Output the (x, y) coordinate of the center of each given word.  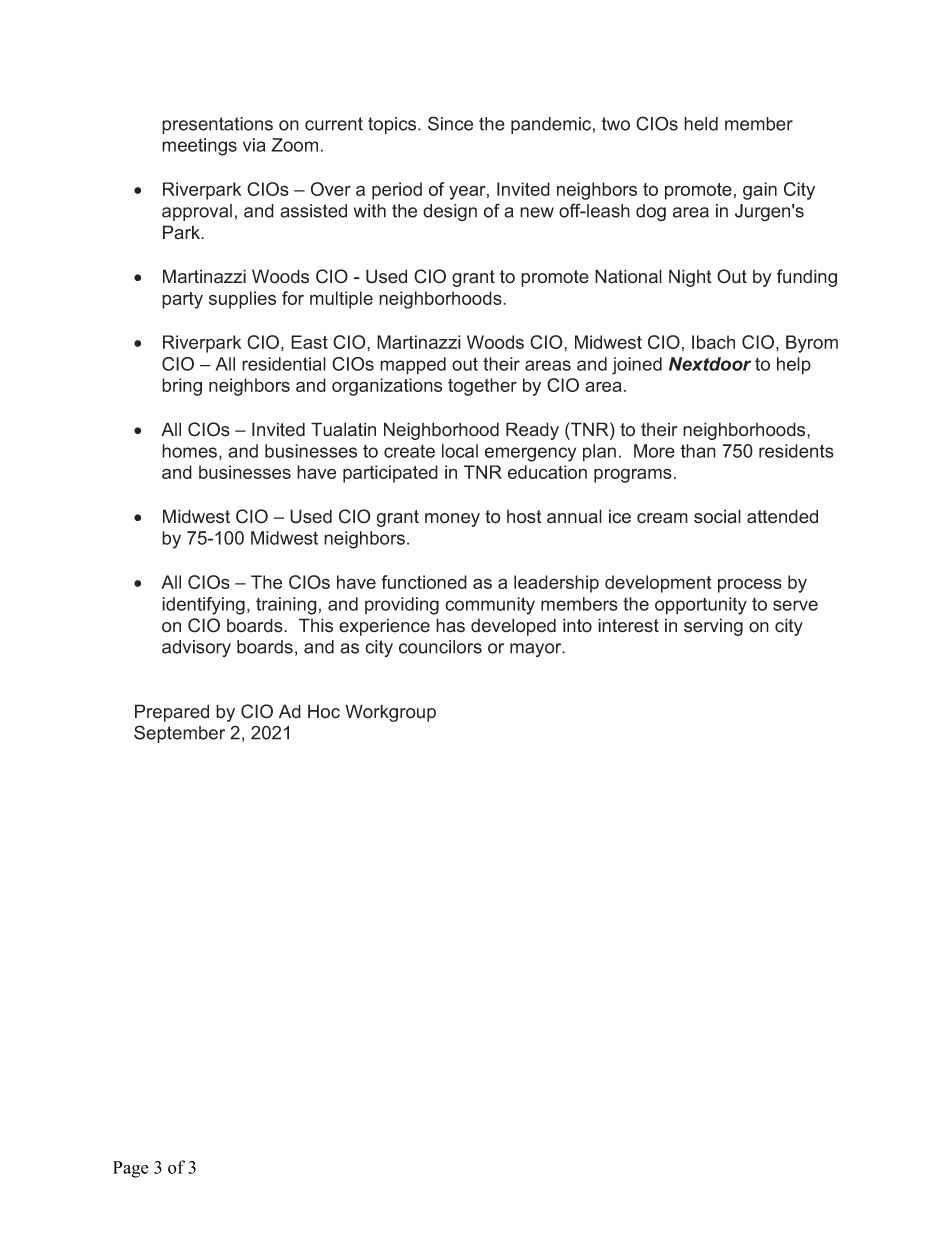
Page (130, 1169)
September (179, 734)
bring (182, 387)
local (460, 451)
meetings (199, 147)
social (717, 516)
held (701, 124)
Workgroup (390, 713)
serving (713, 627)
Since (450, 123)
